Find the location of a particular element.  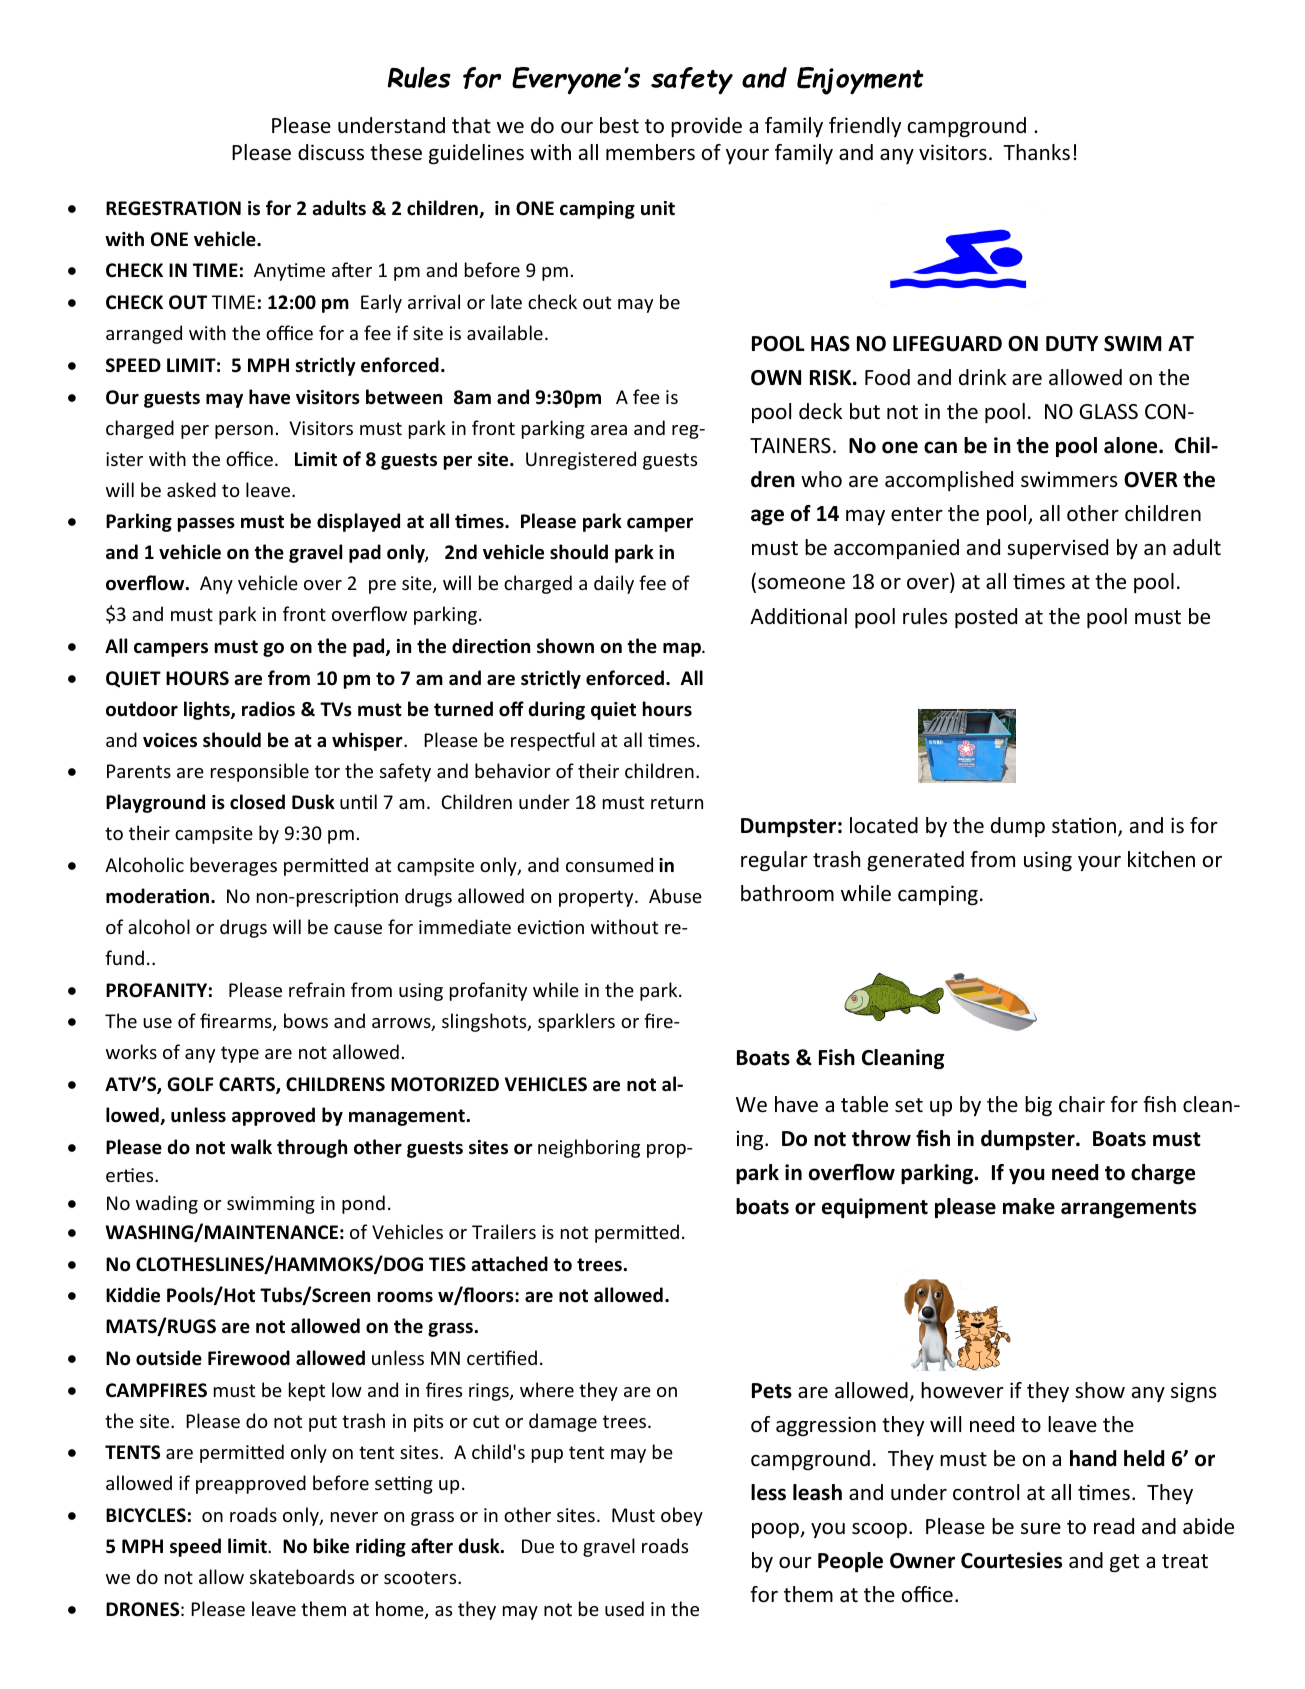

provide is located at coordinates (706, 127).
